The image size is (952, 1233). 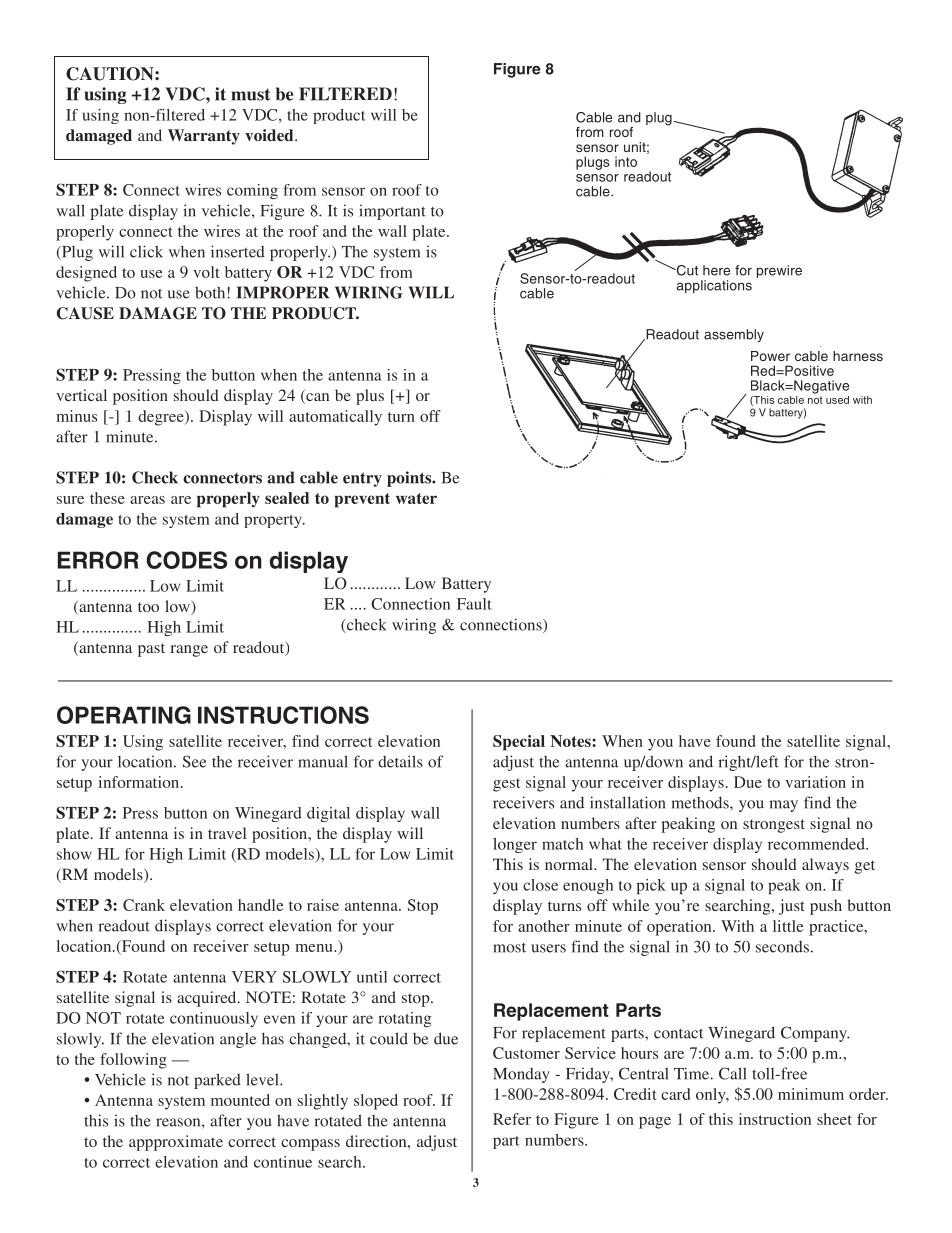 What do you see at coordinates (204, 137) in the document?
I see `Warranty` at bounding box center [204, 137].
